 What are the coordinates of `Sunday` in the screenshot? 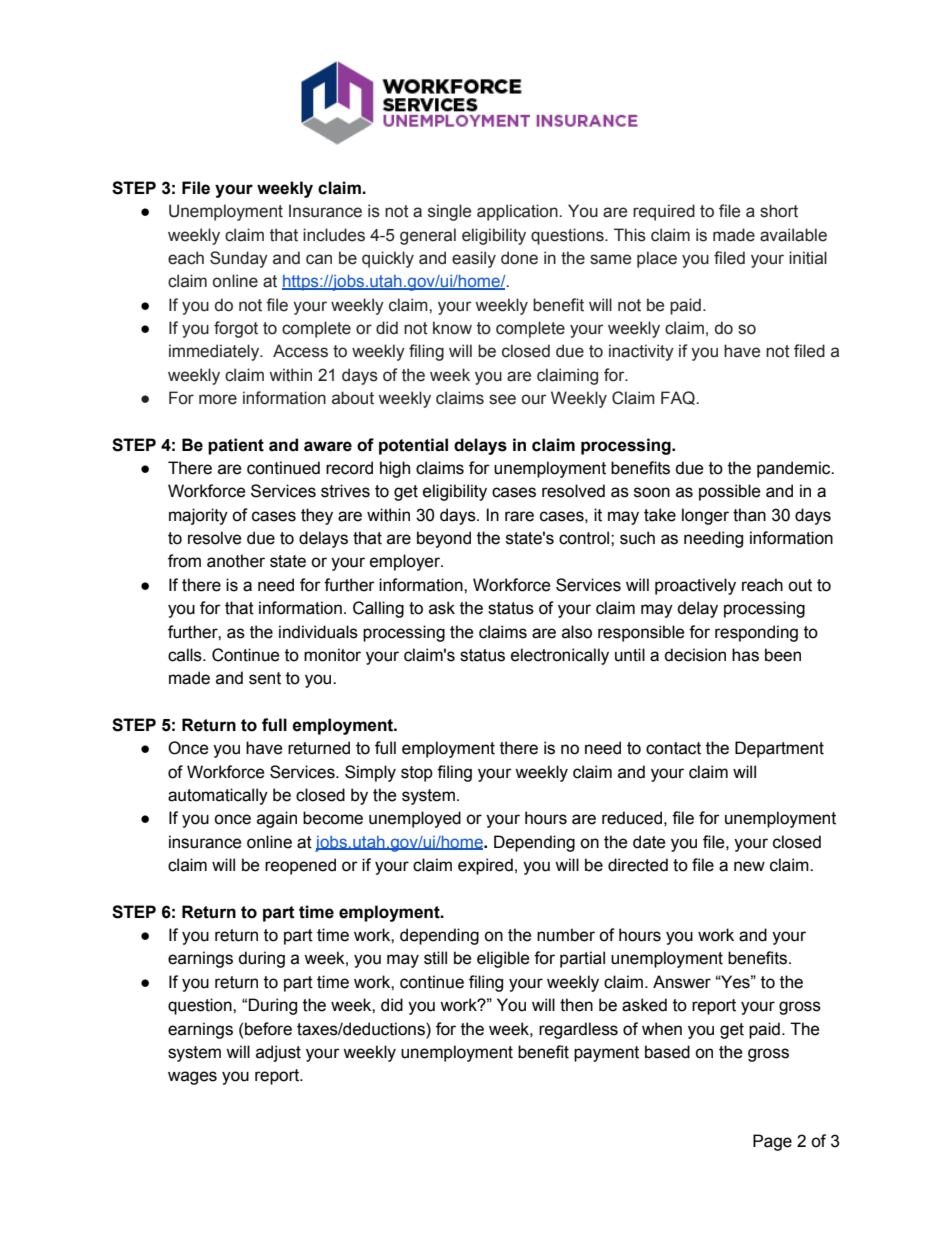 It's located at (239, 259).
